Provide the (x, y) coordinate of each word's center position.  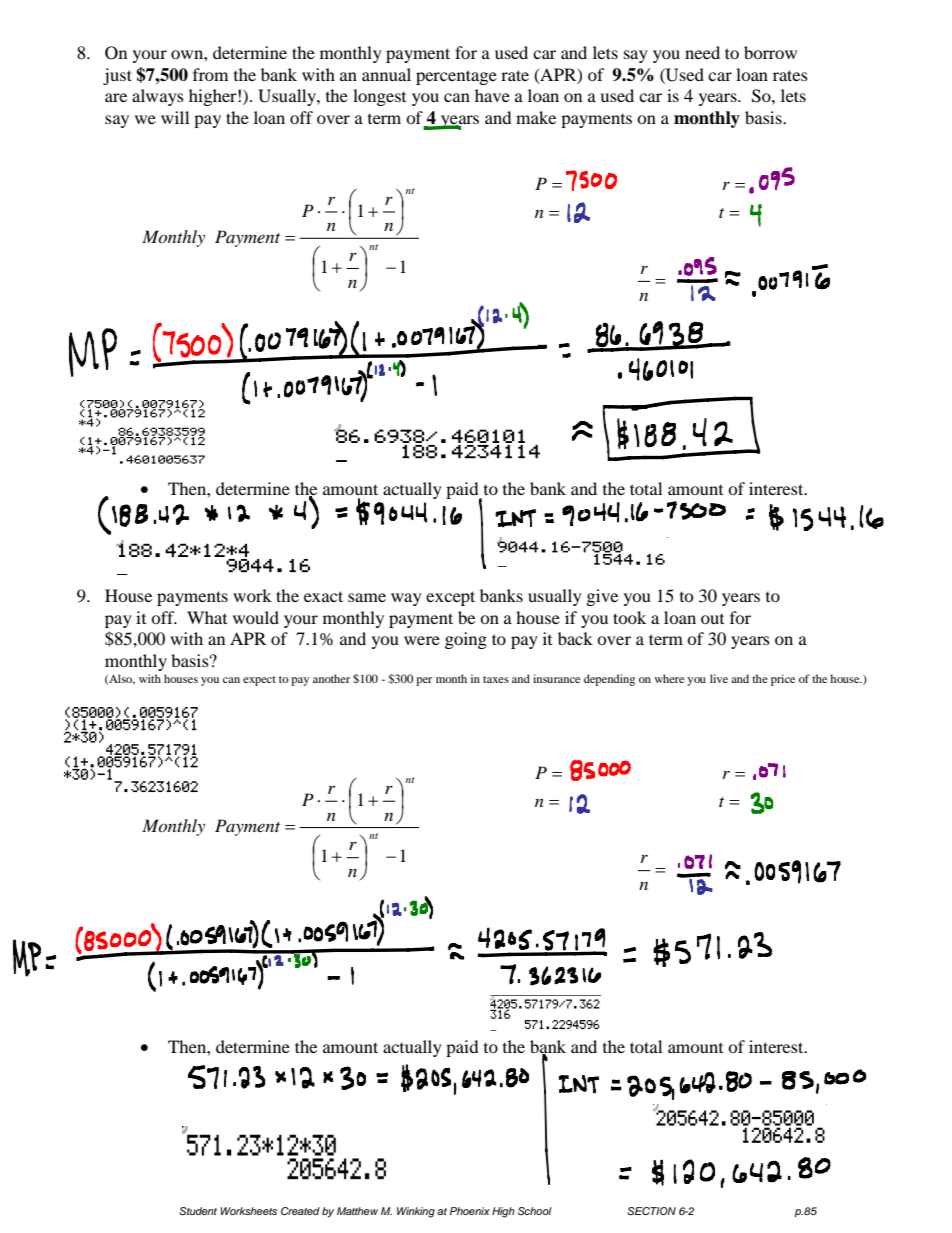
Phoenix (470, 1211)
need (702, 52)
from (210, 74)
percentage (456, 77)
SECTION (651, 1211)
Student (198, 1211)
